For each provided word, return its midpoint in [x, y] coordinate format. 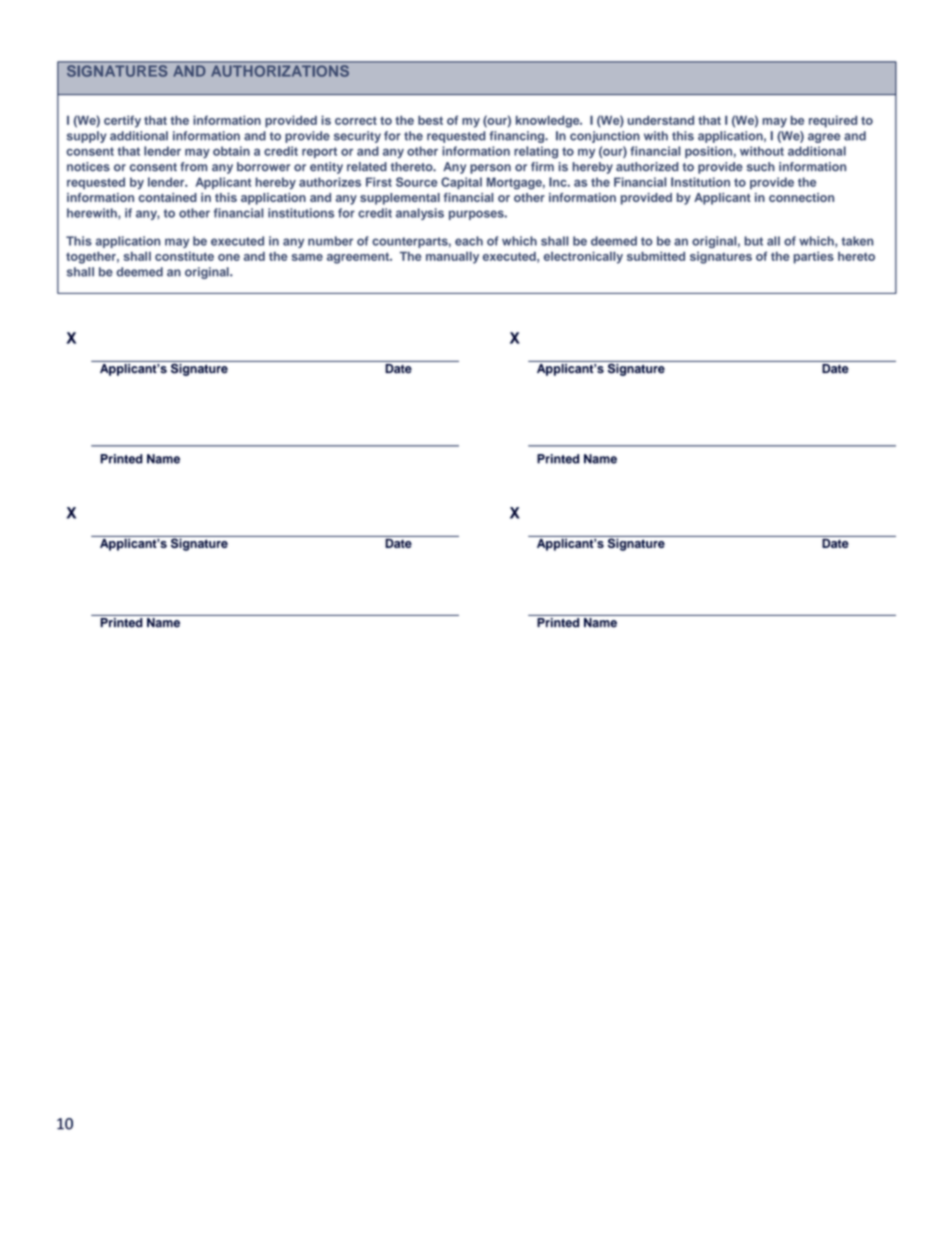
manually [452, 257]
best [430, 120]
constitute [184, 256]
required [833, 121]
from [193, 167]
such [761, 167]
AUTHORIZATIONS [280, 70]
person [490, 169]
